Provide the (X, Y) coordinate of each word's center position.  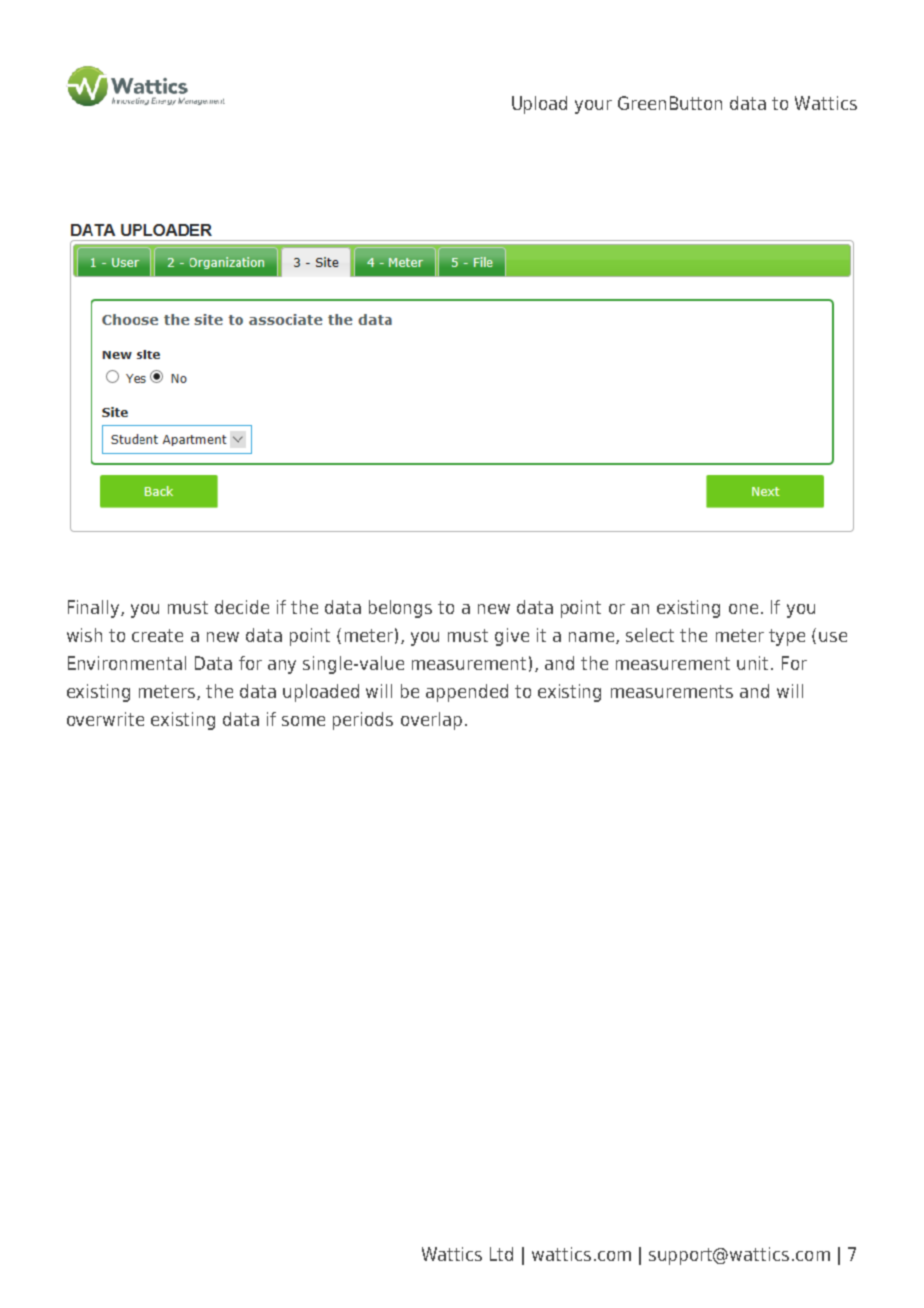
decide (242, 607)
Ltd (501, 1254)
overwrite (105, 719)
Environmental (127, 663)
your (593, 107)
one (743, 609)
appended (467, 693)
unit (752, 663)
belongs (400, 609)
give (512, 637)
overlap (431, 721)
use (833, 637)
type (787, 637)
